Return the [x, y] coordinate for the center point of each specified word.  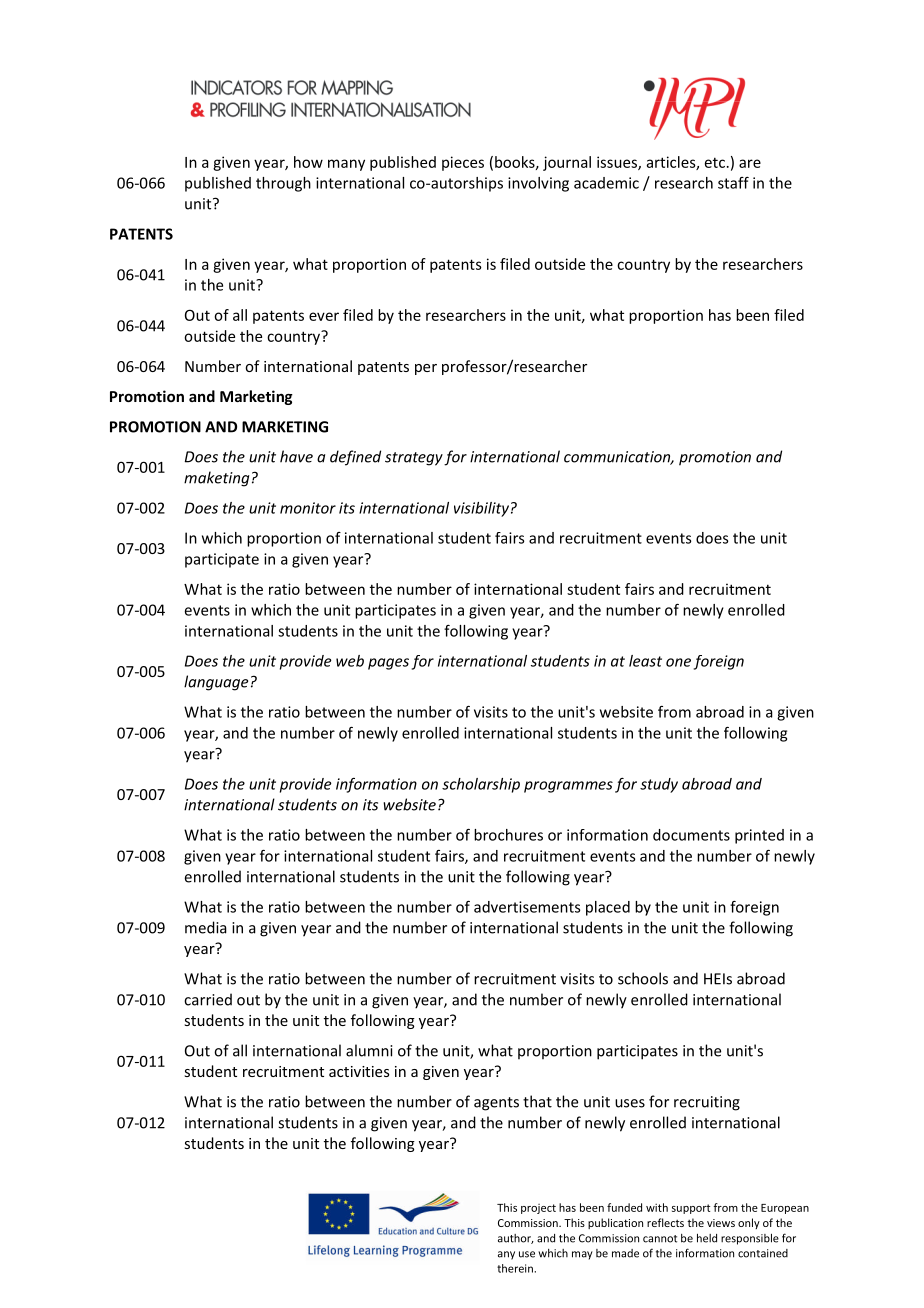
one [678, 662]
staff [733, 183]
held [707, 1238]
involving [538, 184]
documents [691, 835]
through [283, 184]
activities [359, 1071]
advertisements [527, 907]
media [206, 927]
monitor [308, 508]
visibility [481, 509]
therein [516, 1268]
